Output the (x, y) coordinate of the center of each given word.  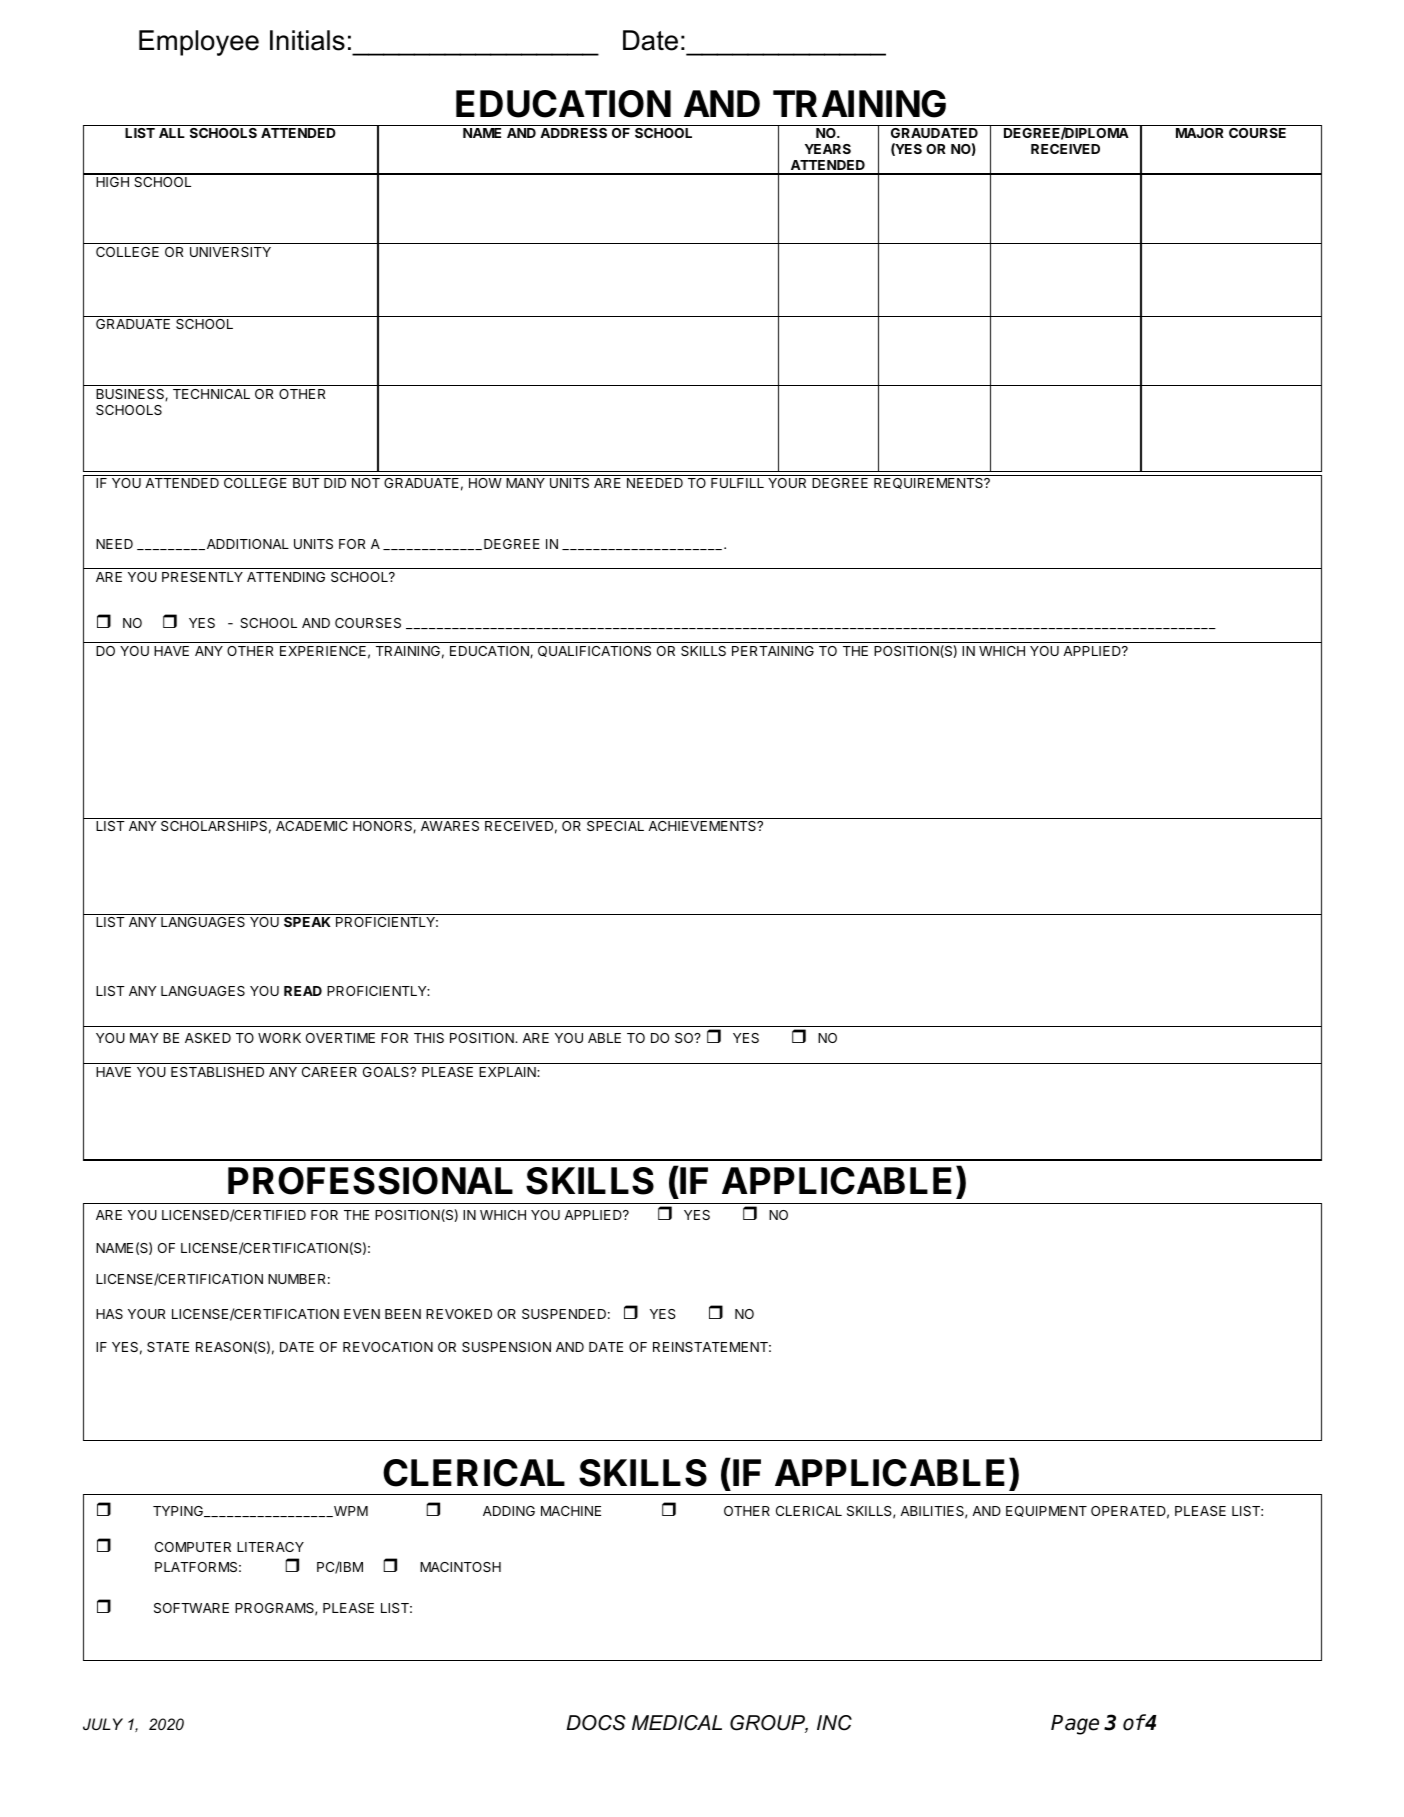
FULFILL (737, 483)
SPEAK (307, 922)
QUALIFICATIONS (594, 651)
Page (1075, 1725)
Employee (199, 43)
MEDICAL (677, 1723)
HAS (109, 1314)
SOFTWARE (191, 1608)
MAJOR (1200, 133)
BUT (306, 483)
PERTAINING (773, 651)
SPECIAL (615, 826)
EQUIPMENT (1046, 1511)
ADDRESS (573, 133)
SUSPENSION (506, 1347)
